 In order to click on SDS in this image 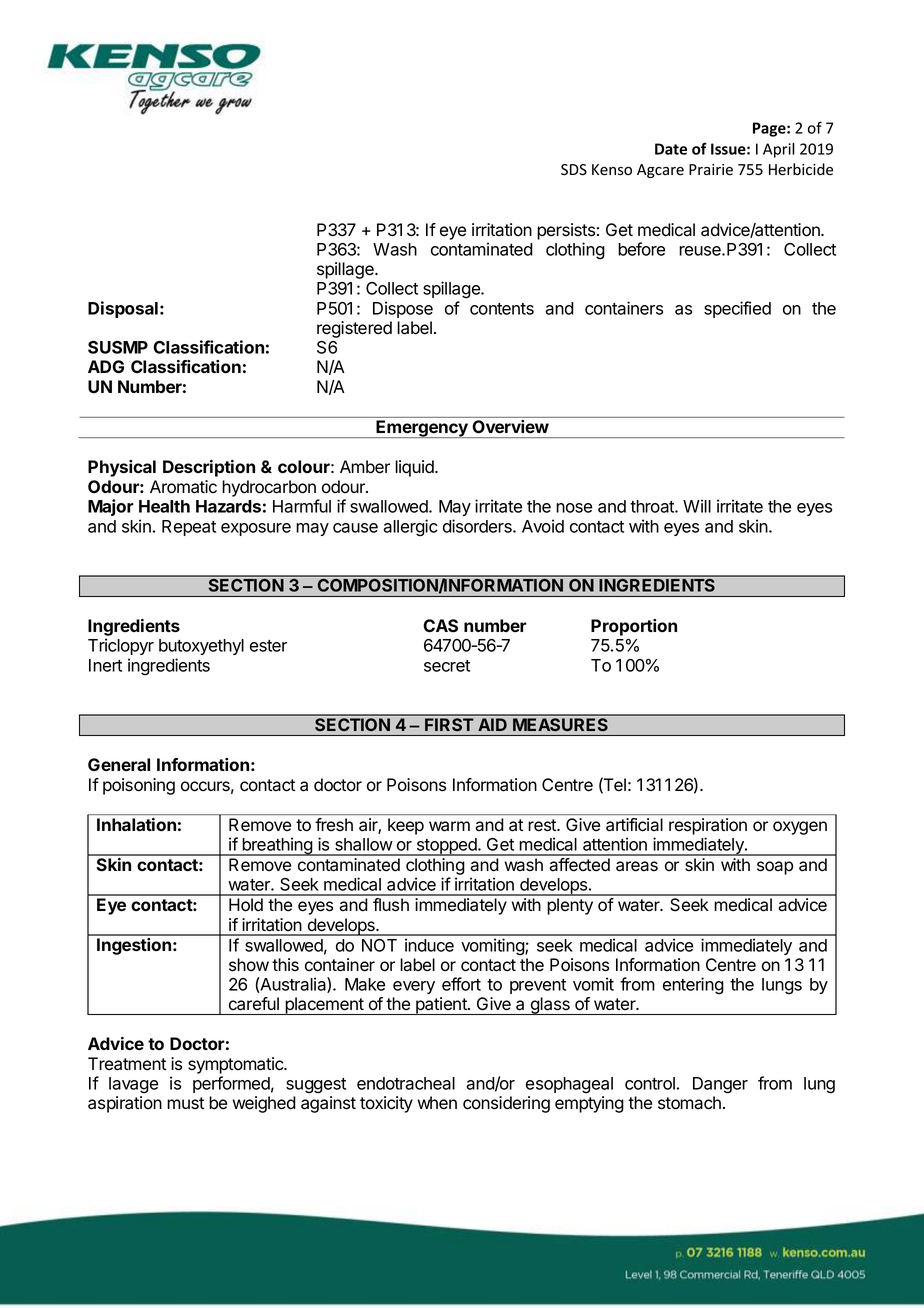, I will do `click(574, 169)`.
